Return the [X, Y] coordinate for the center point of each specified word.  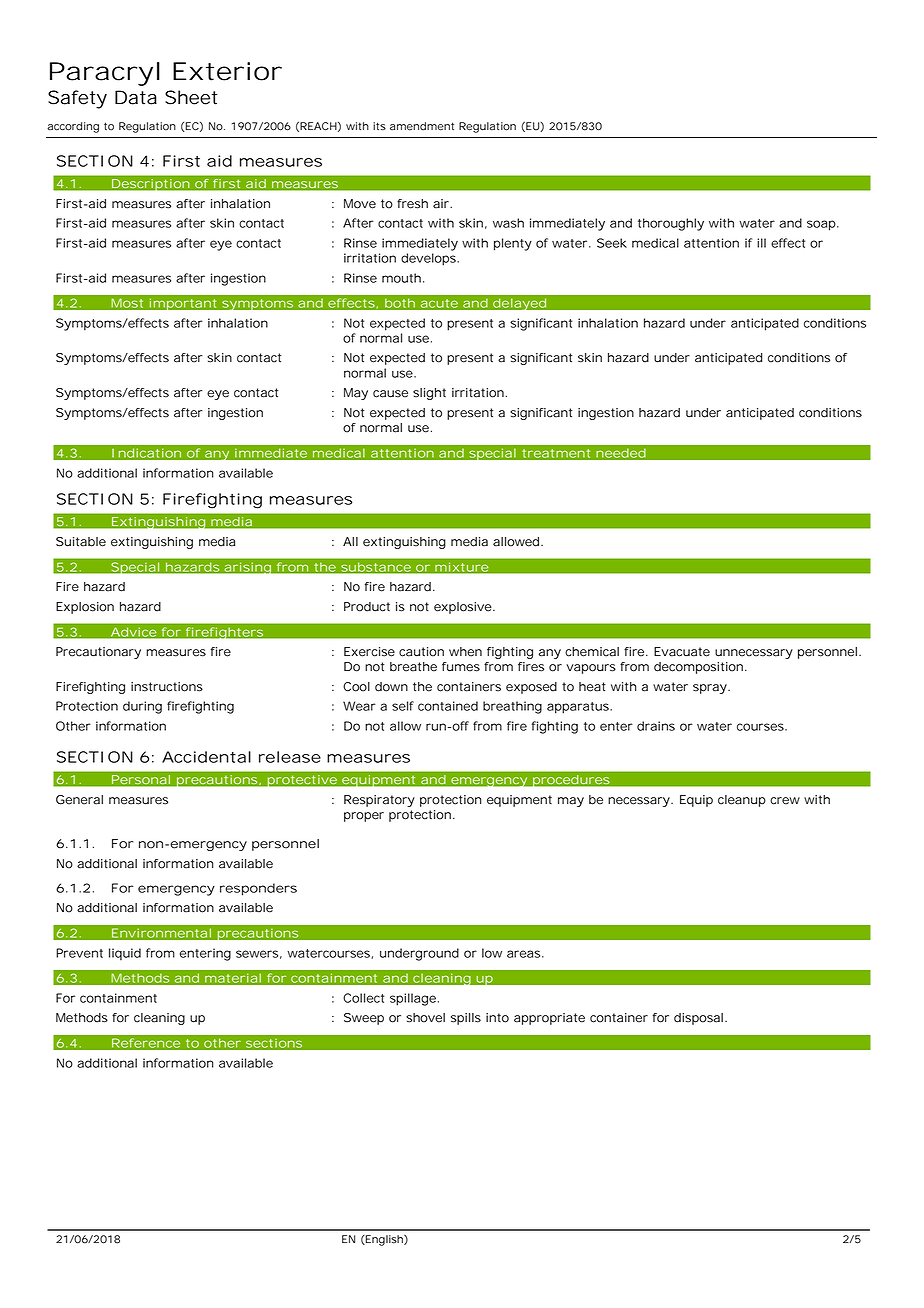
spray [711, 689]
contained [448, 706]
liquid [125, 954]
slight [429, 394]
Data [136, 97]
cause [390, 394]
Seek [612, 243]
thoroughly [671, 224]
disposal [698, 1019]
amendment [422, 126]
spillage [413, 999]
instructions [167, 687]
